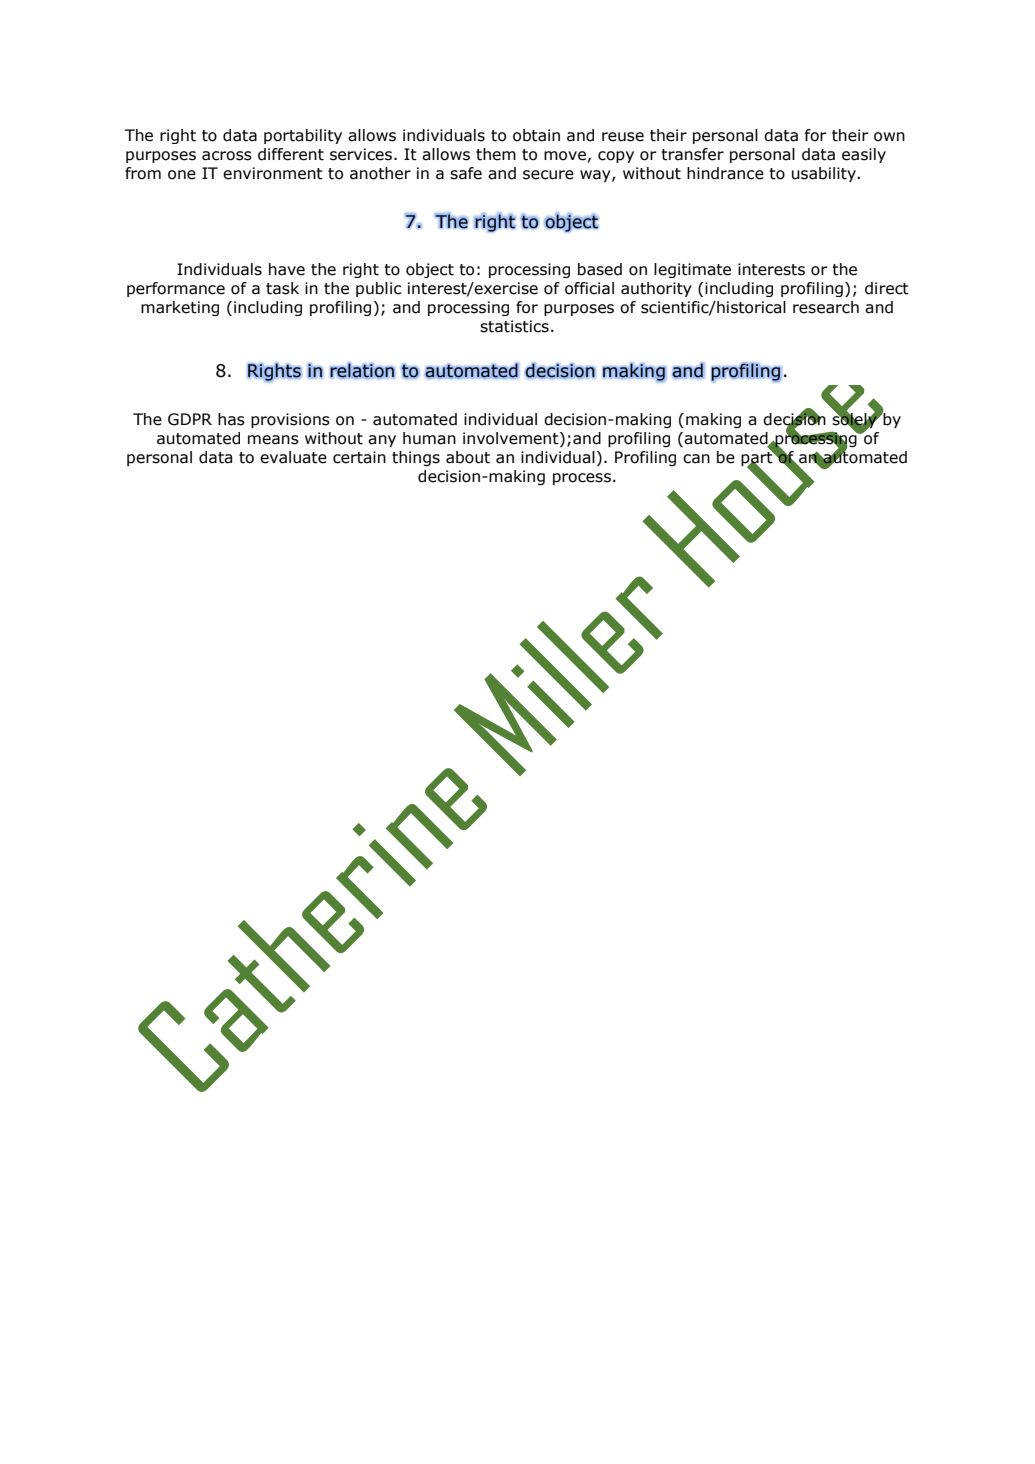  What do you see at coordinates (514, 326) in the screenshot?
I see `statistics` at bounding box center [514, 326].
